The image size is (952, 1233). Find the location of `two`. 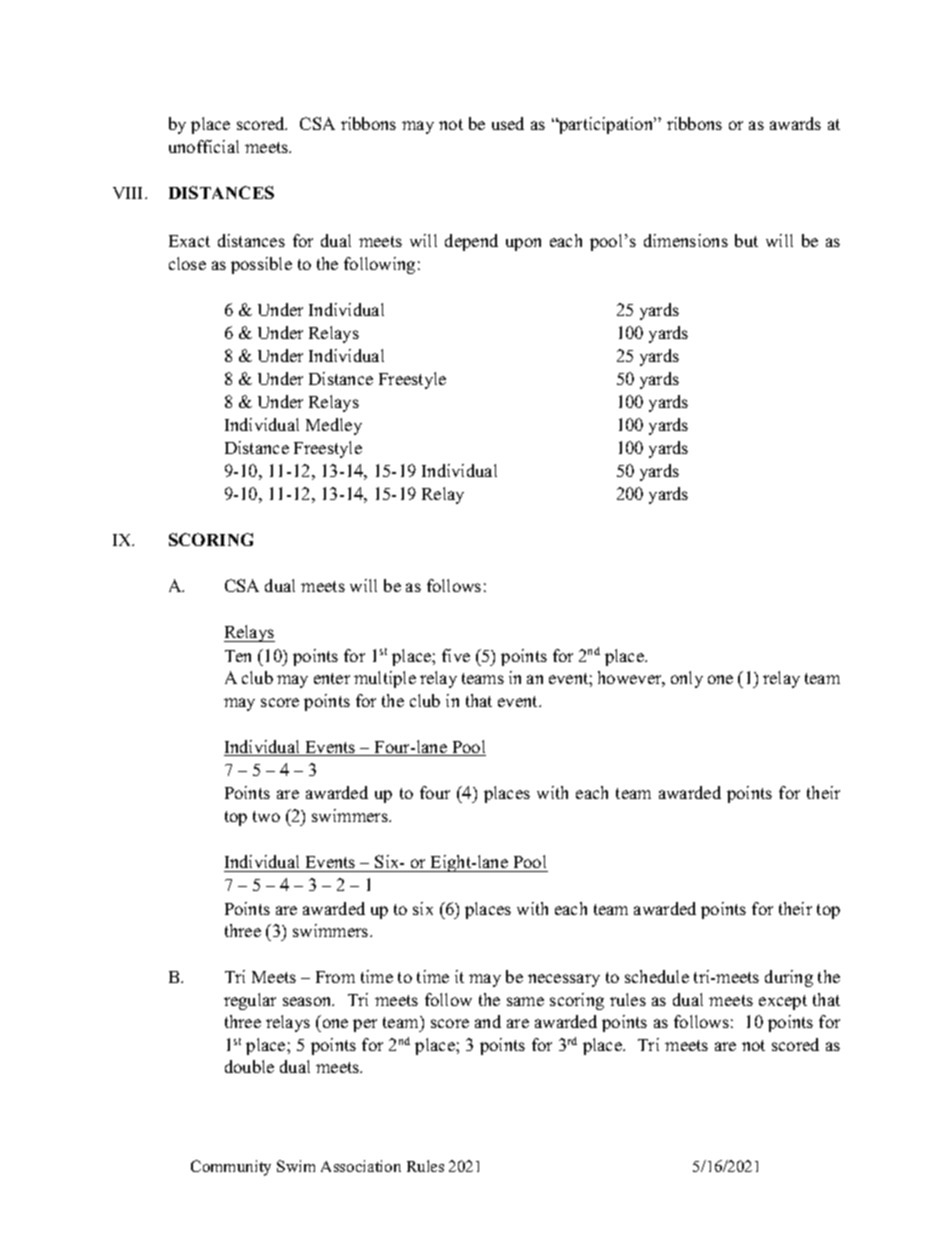

two is located at coordinates (266, 816).
